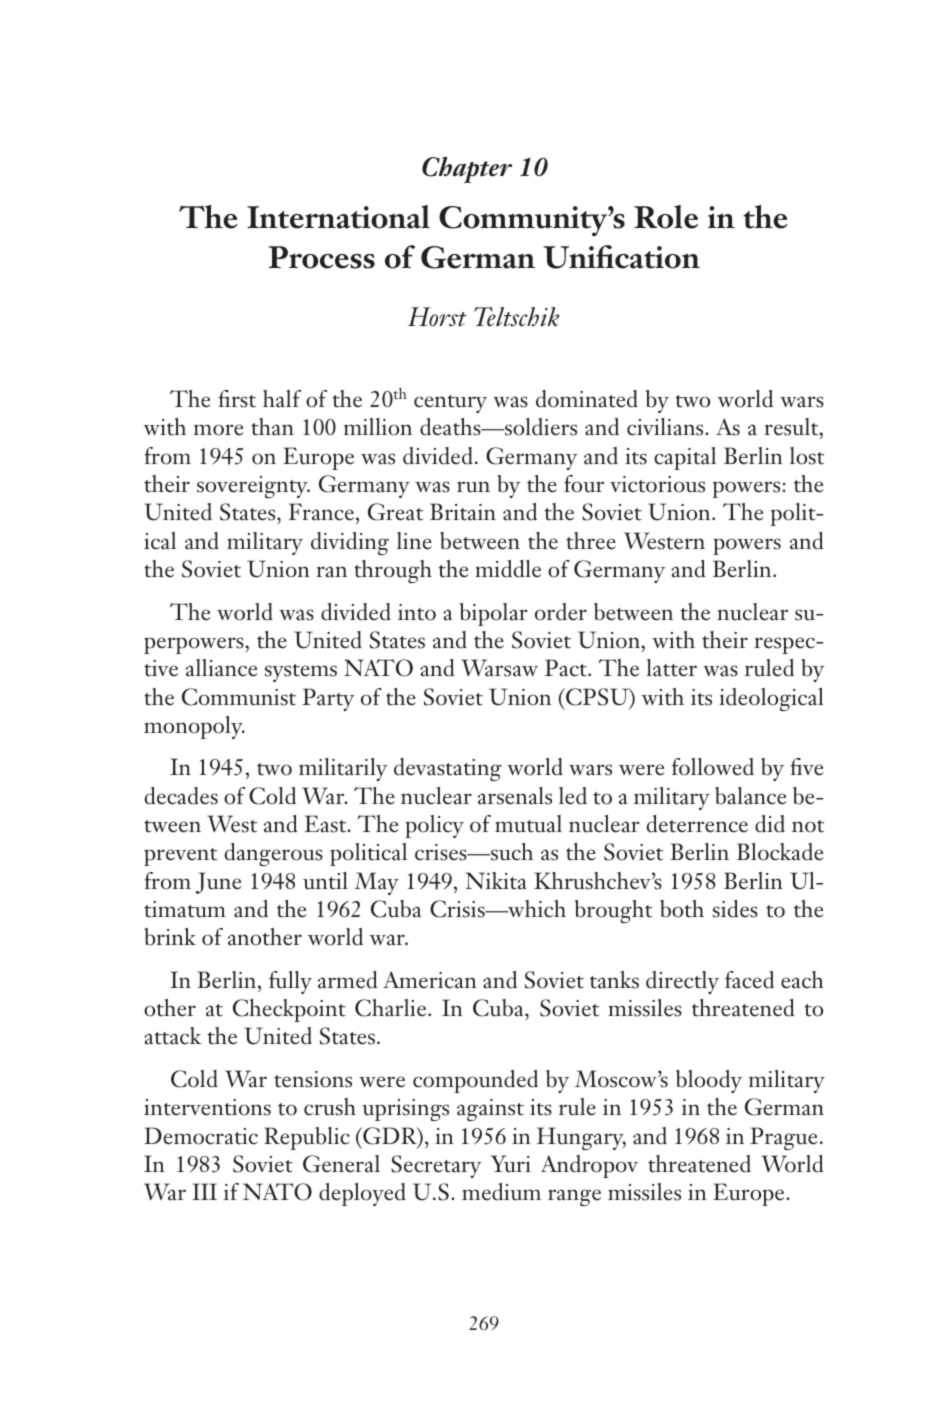 The width and height of the screenshot is (942, 1412). What do you see at coordinates (218, 883) in the screenshot?
I see `June` at bounding box center [218, 883].
